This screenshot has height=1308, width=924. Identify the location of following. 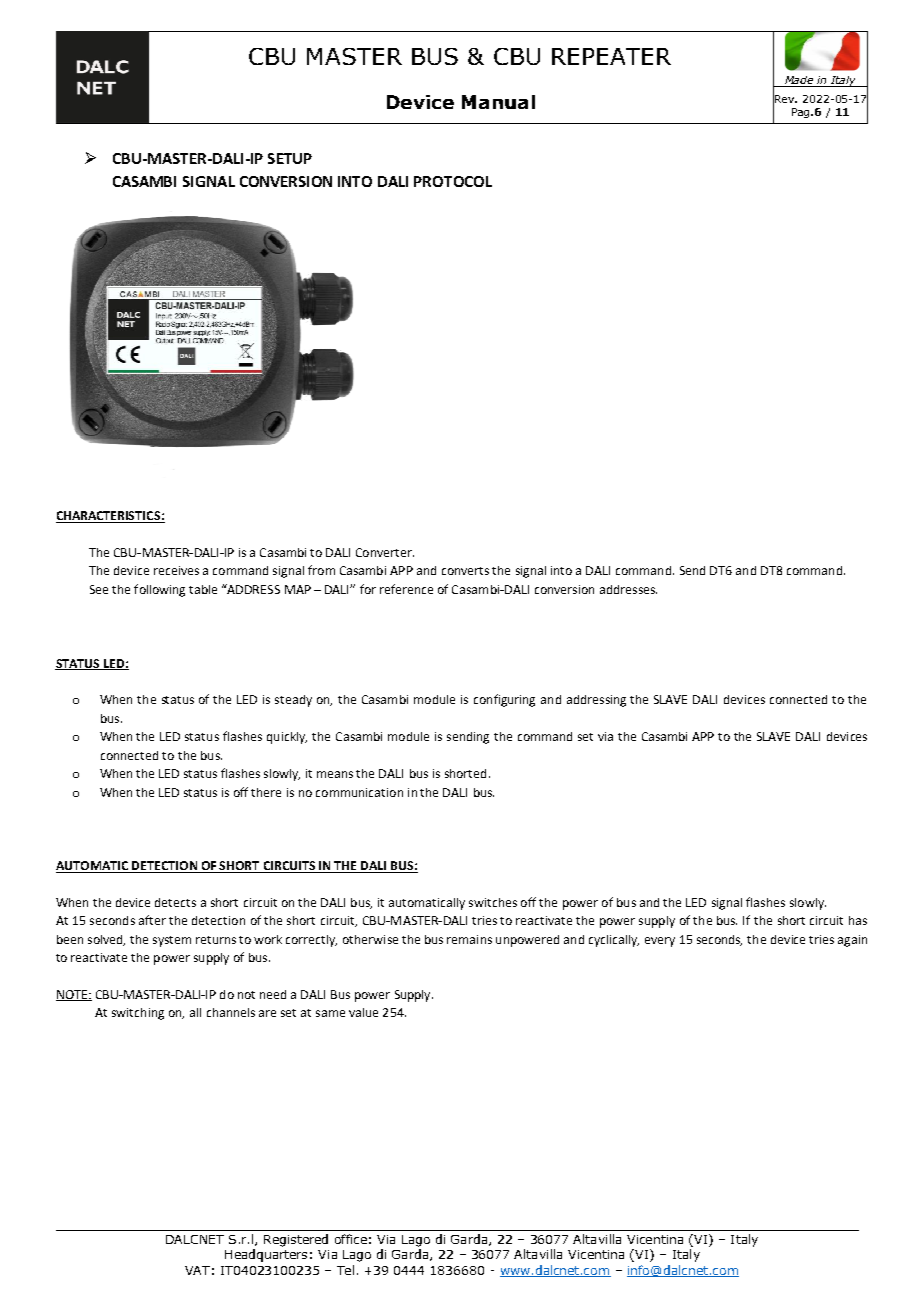
(159, 590).
